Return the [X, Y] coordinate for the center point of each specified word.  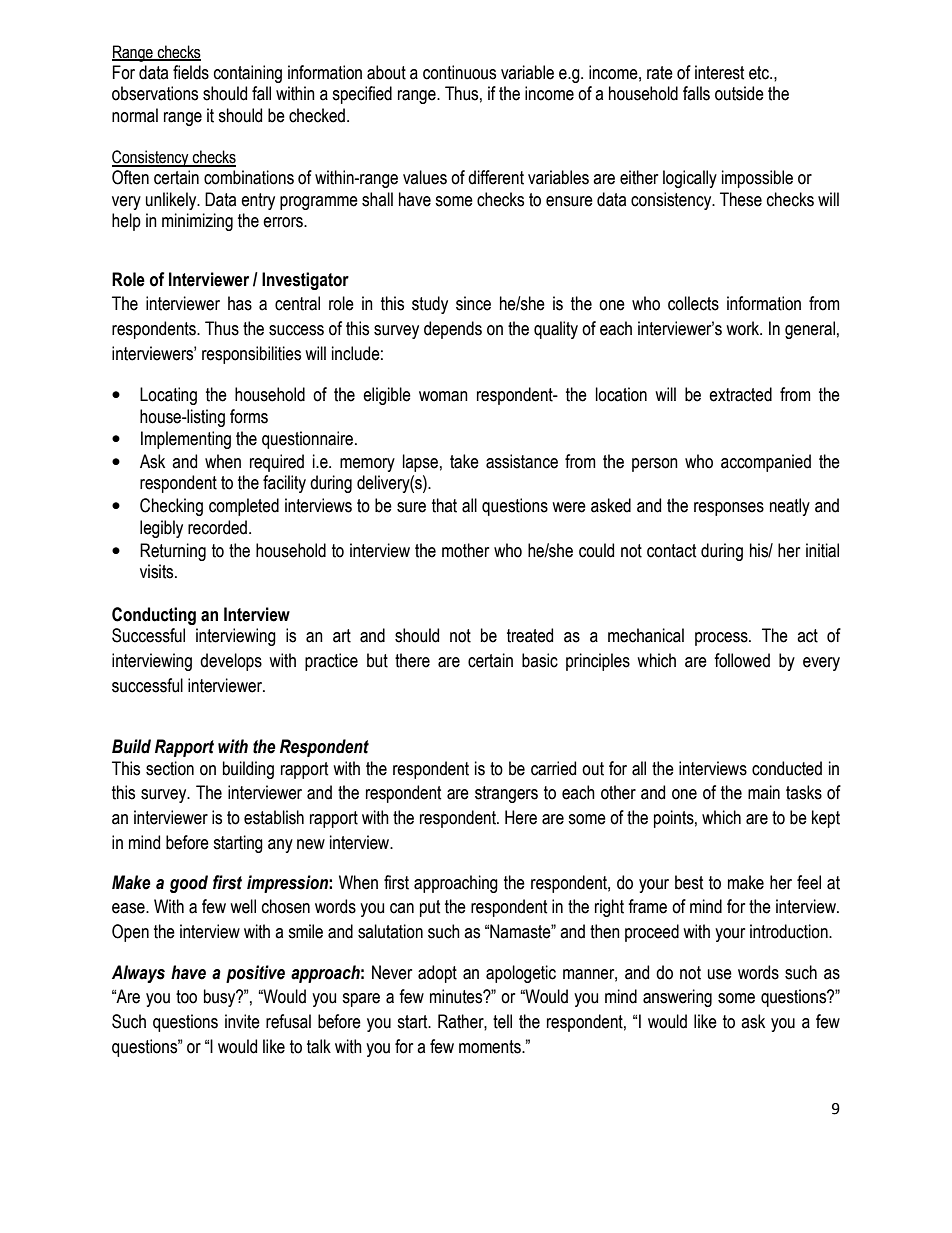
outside [739, 93]
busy [221, 998]
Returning [173, 552]
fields [191, 72]
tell [502, 1021]
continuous [459, 72]
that [444, 505]
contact [671, 551]
